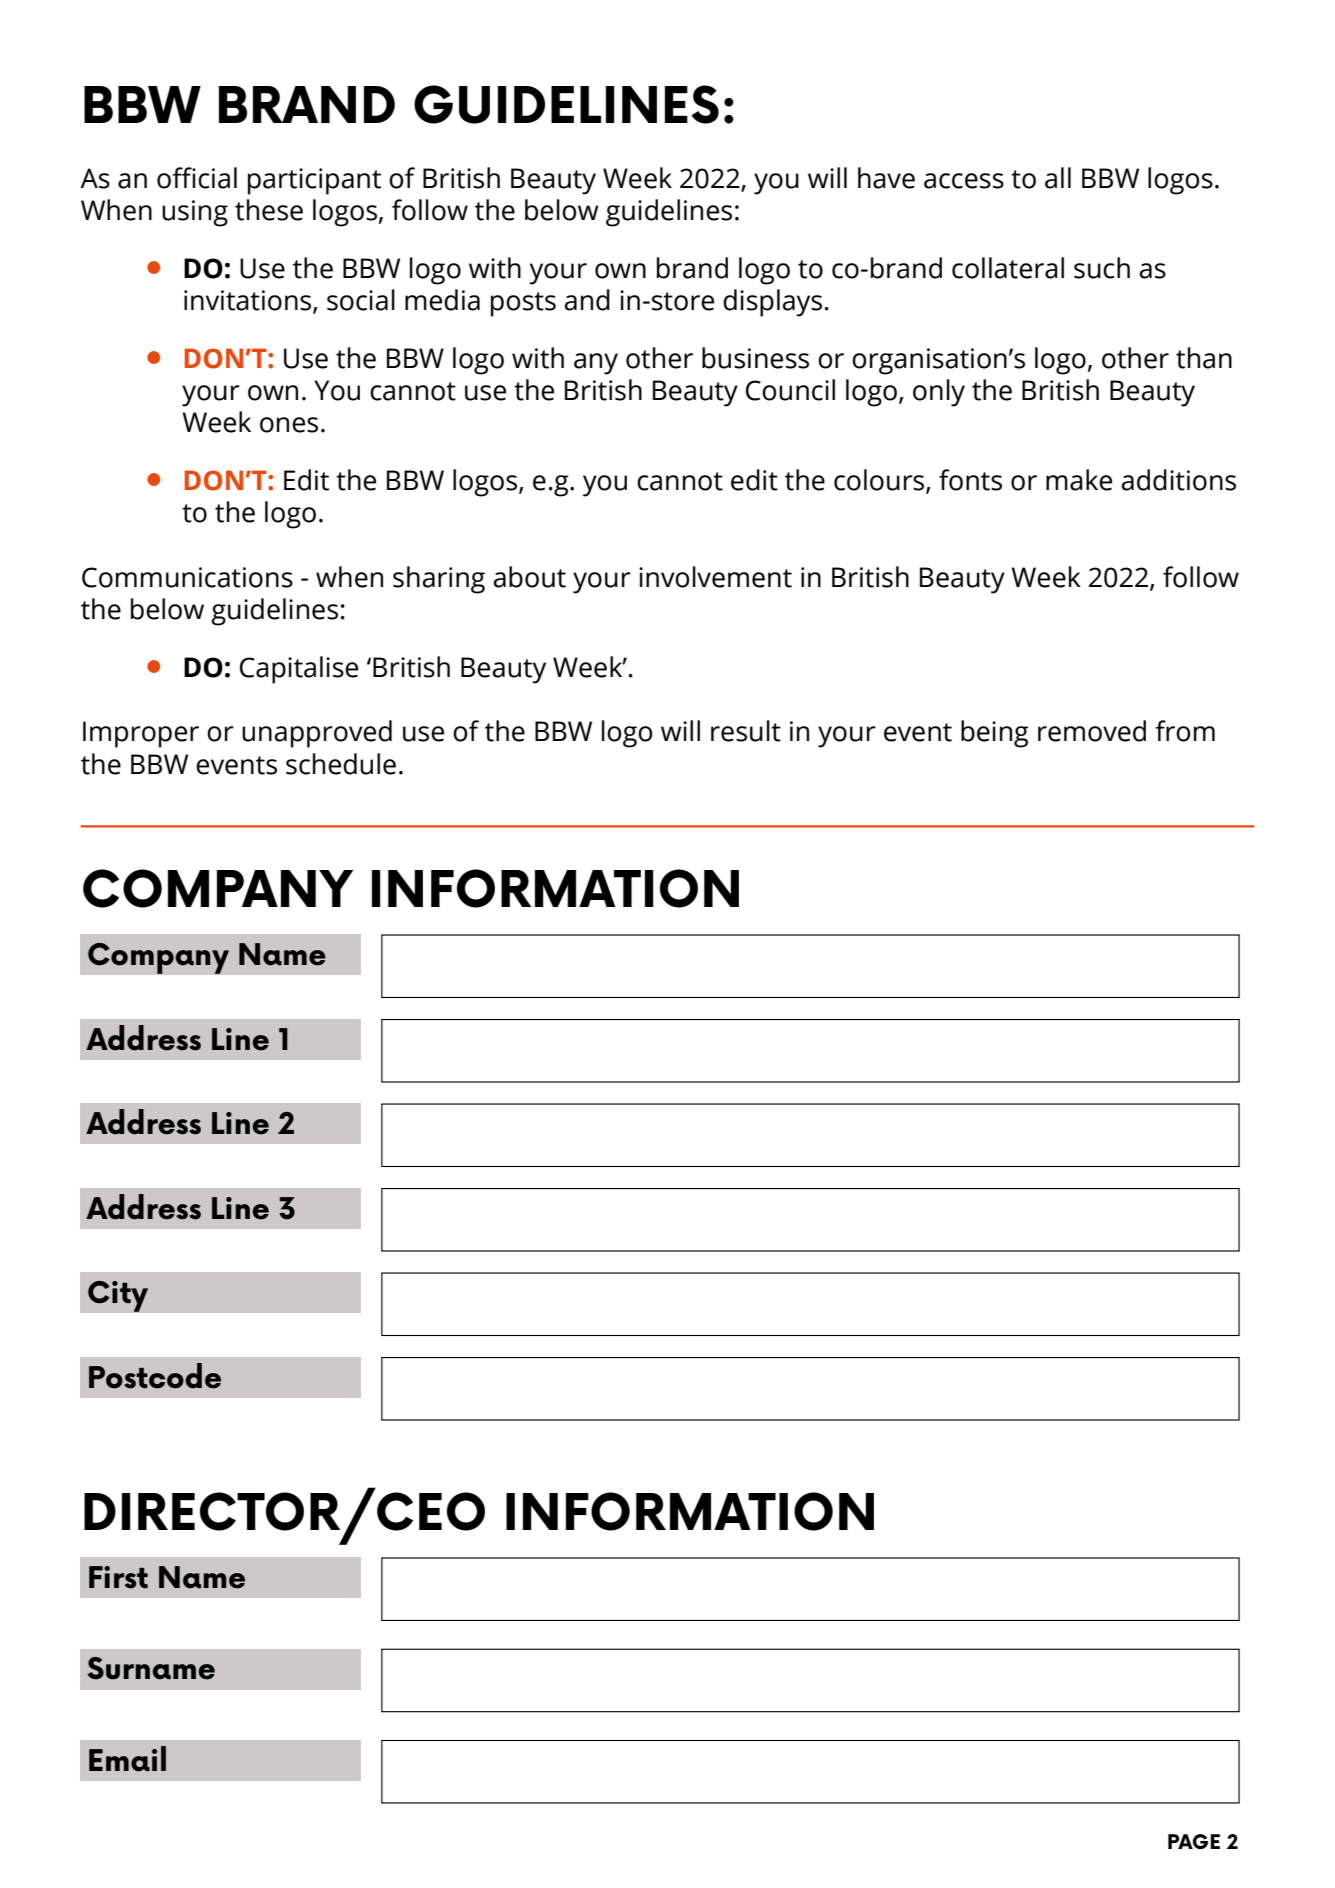 The height and width of the page is (1888, 1335). What do you see at coordinates (772, 303) in the page?
I see `displays` at bounding box center [772, 303].
